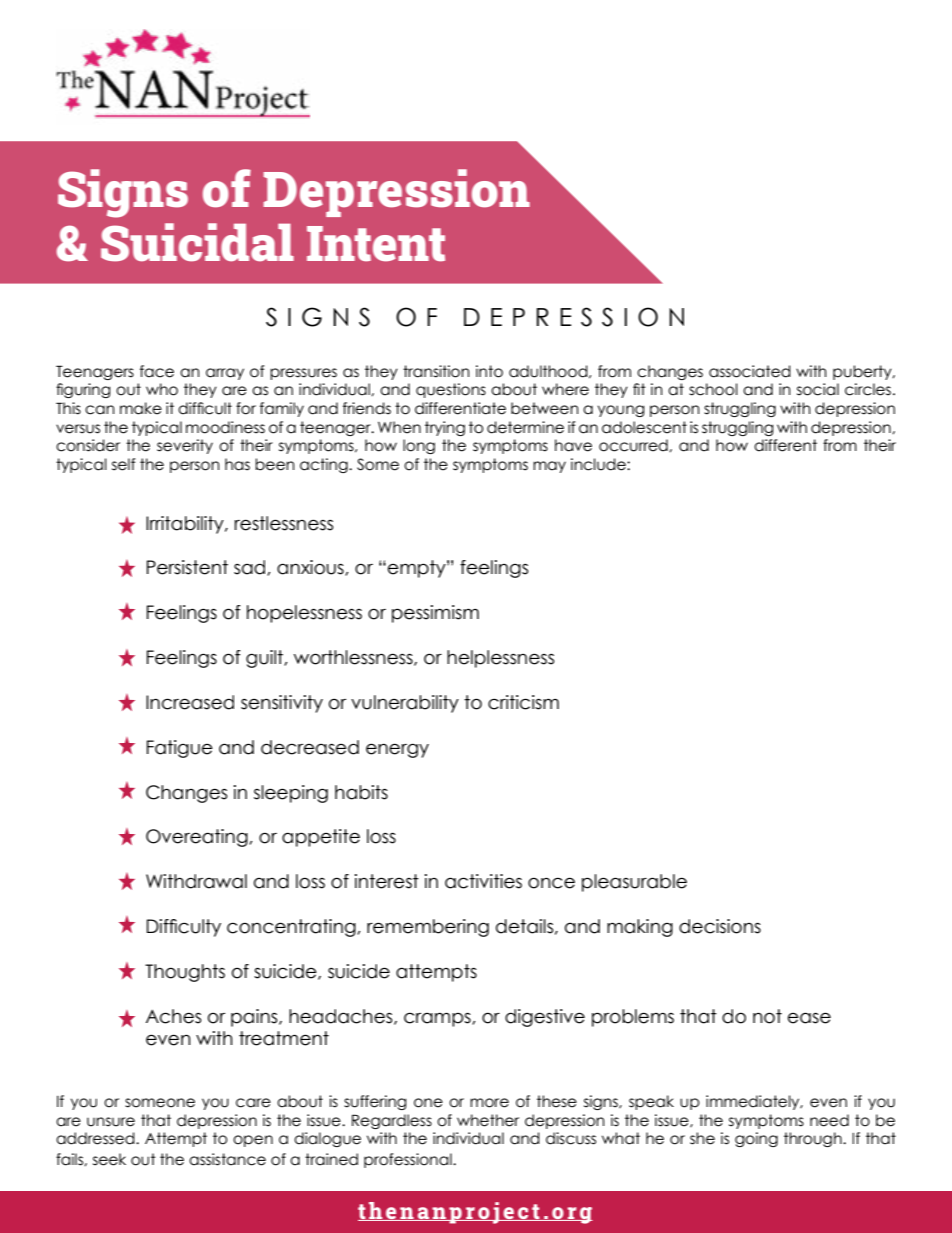 The height and width of the screenshot is (1233, 952). What do you see at coordinates (376, 244) in the screenshot?
I see `Intent` at bounding box center [376, 244].
